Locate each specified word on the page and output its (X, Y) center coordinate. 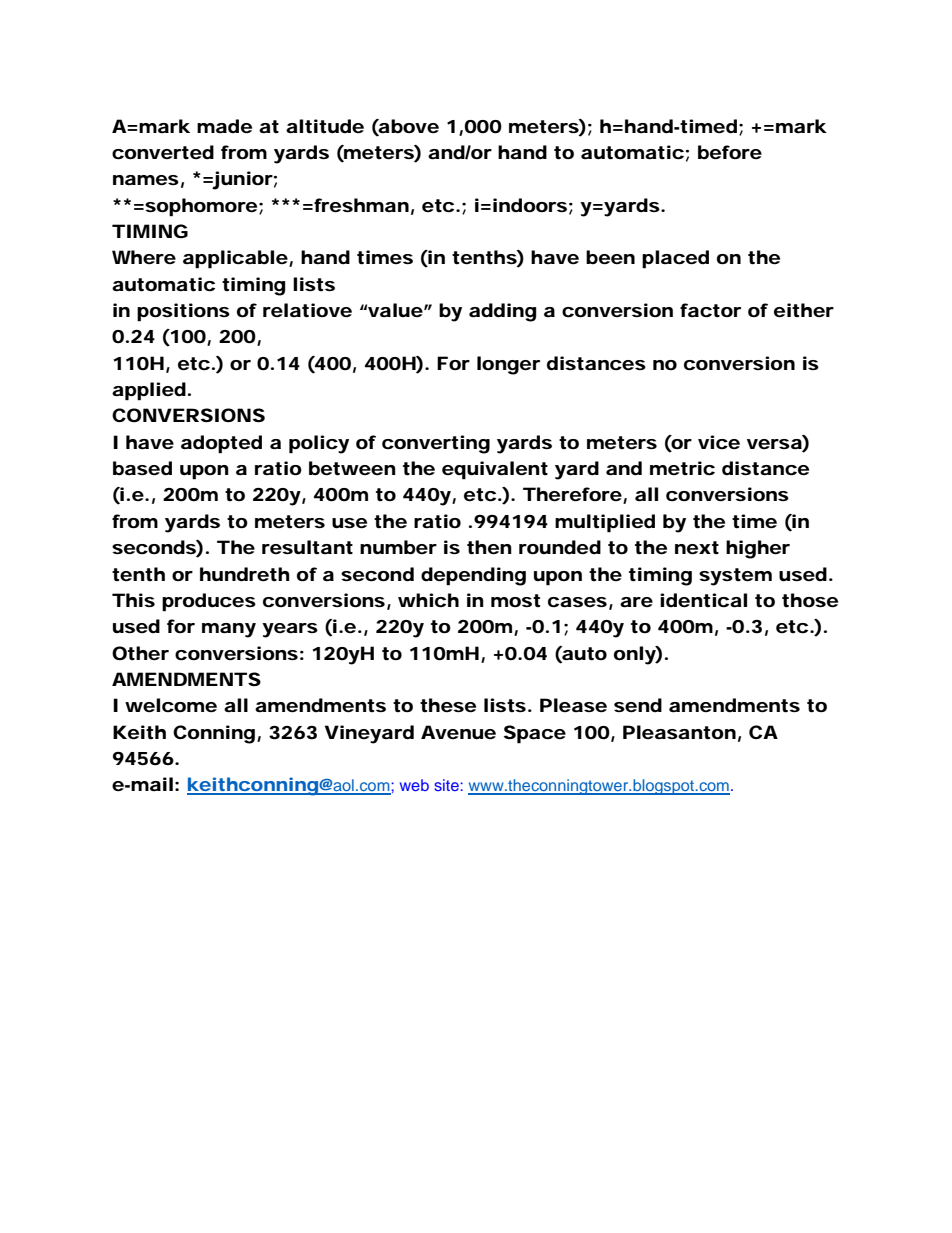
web (414, 785)
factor (710, 310)
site (447, 785)
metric (682, 468)
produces (209, 602)
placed (675, 259)
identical (703, 600)
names (146, 180)
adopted (221, 444)
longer (508, 365)
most (515, 600)
